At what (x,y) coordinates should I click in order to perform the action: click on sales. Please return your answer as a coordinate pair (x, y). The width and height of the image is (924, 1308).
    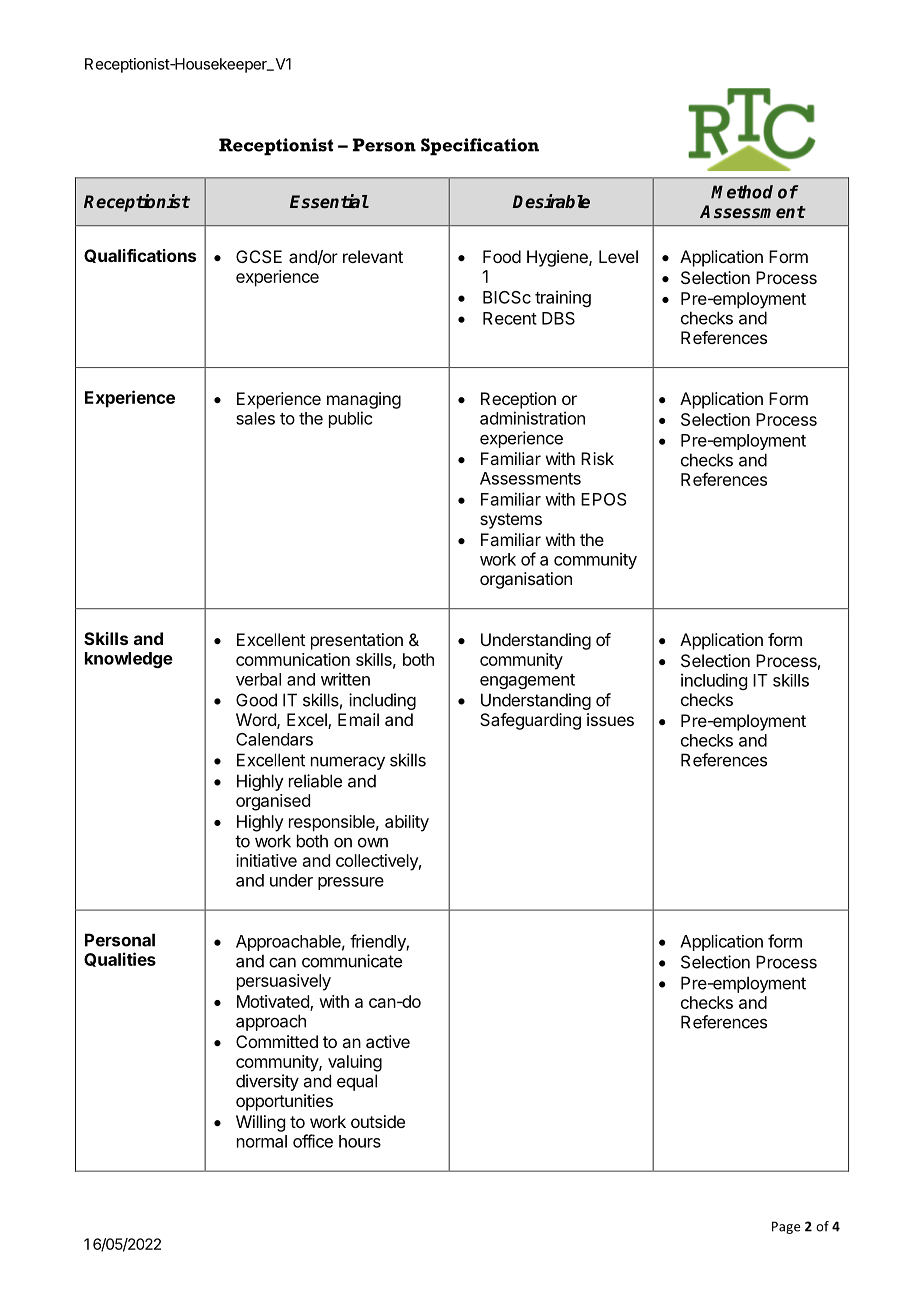
    Looking at the image, I should click on (255, 418).
